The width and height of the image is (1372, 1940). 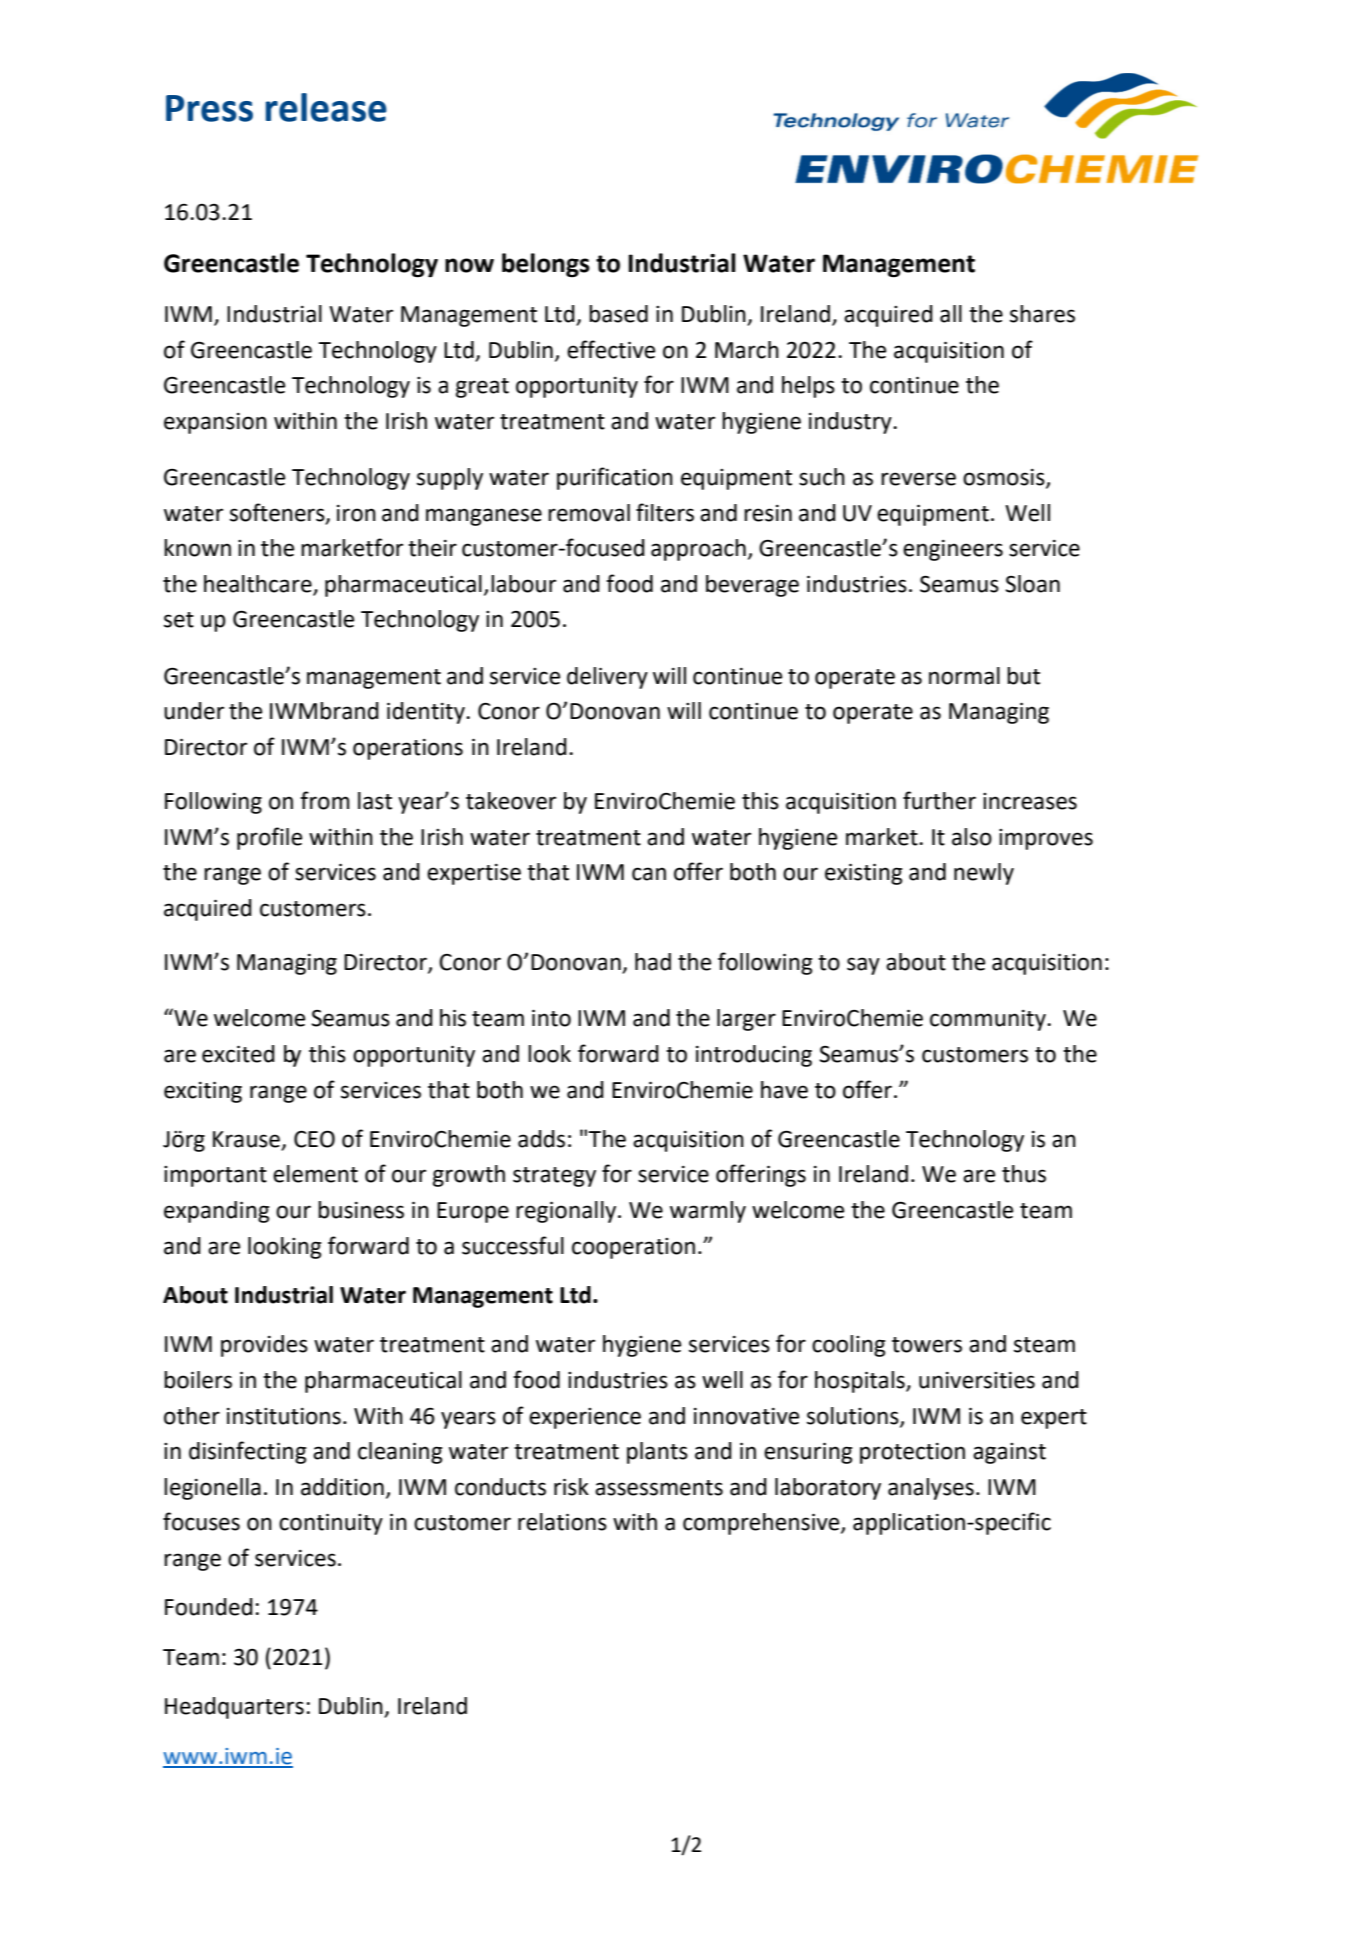 I want to click on reverse, so click(x=918, y=479).
